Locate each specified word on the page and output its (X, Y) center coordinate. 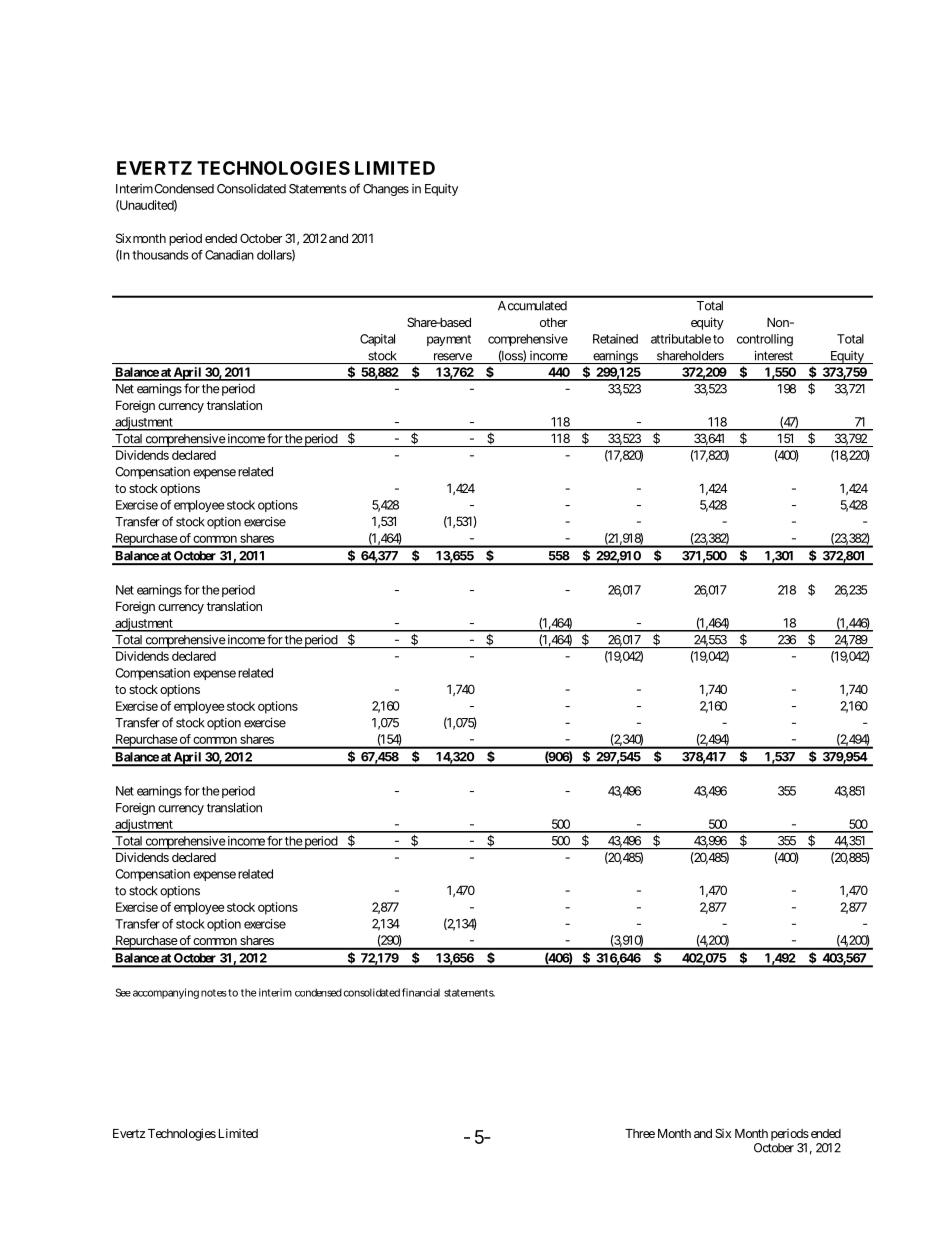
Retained (615, 339)
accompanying (166, 993)
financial (421, 992)
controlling (765, 340)
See (123, 992)
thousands (160, 255)
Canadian (229, 255)
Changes (386, 190)
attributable (681, 339)
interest (774, 356)
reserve (453, 357)
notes (214, 993)
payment (449, 340)
